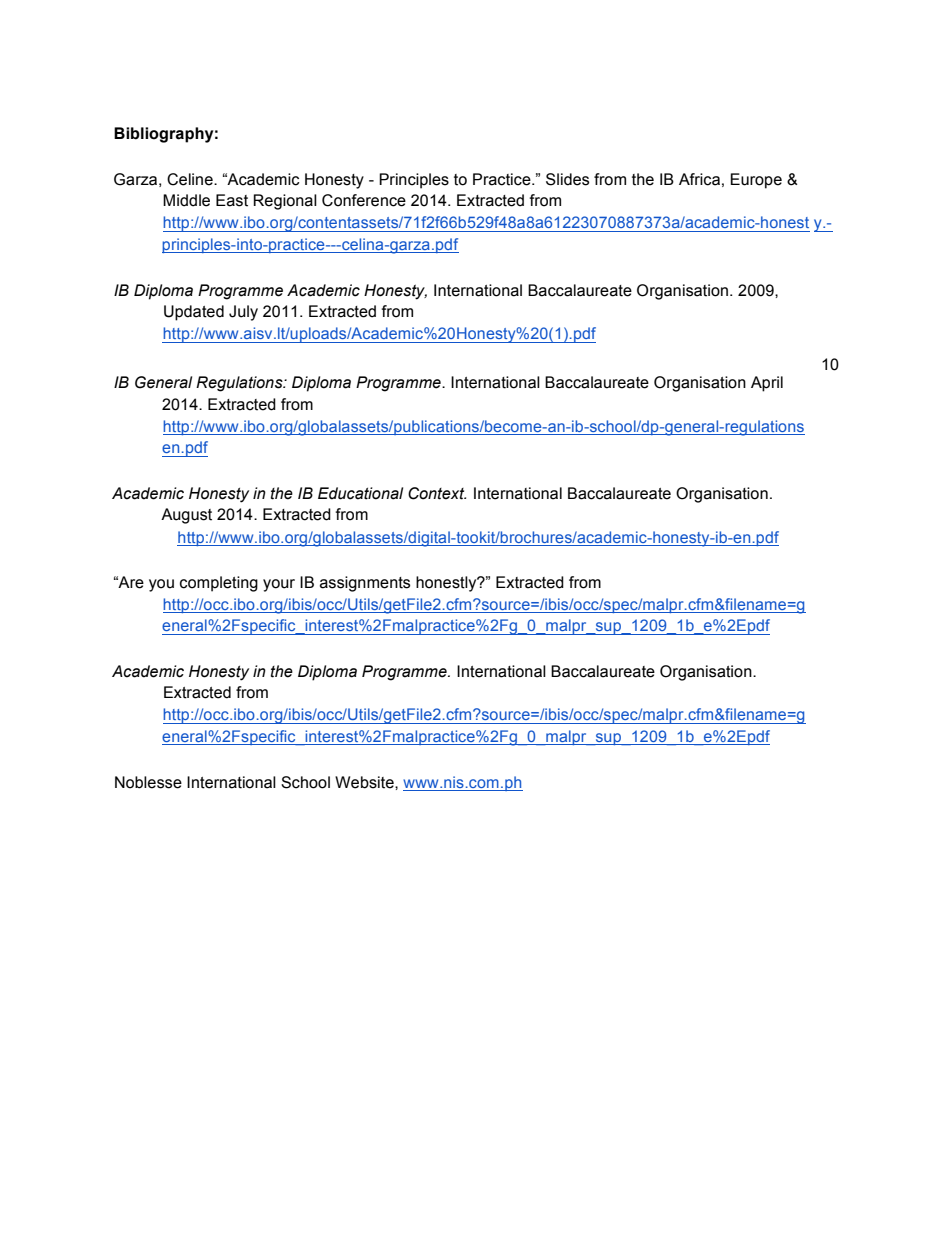 This screenshot has width=952, height=1233. I want to click on assignments, so click(365, 584).
